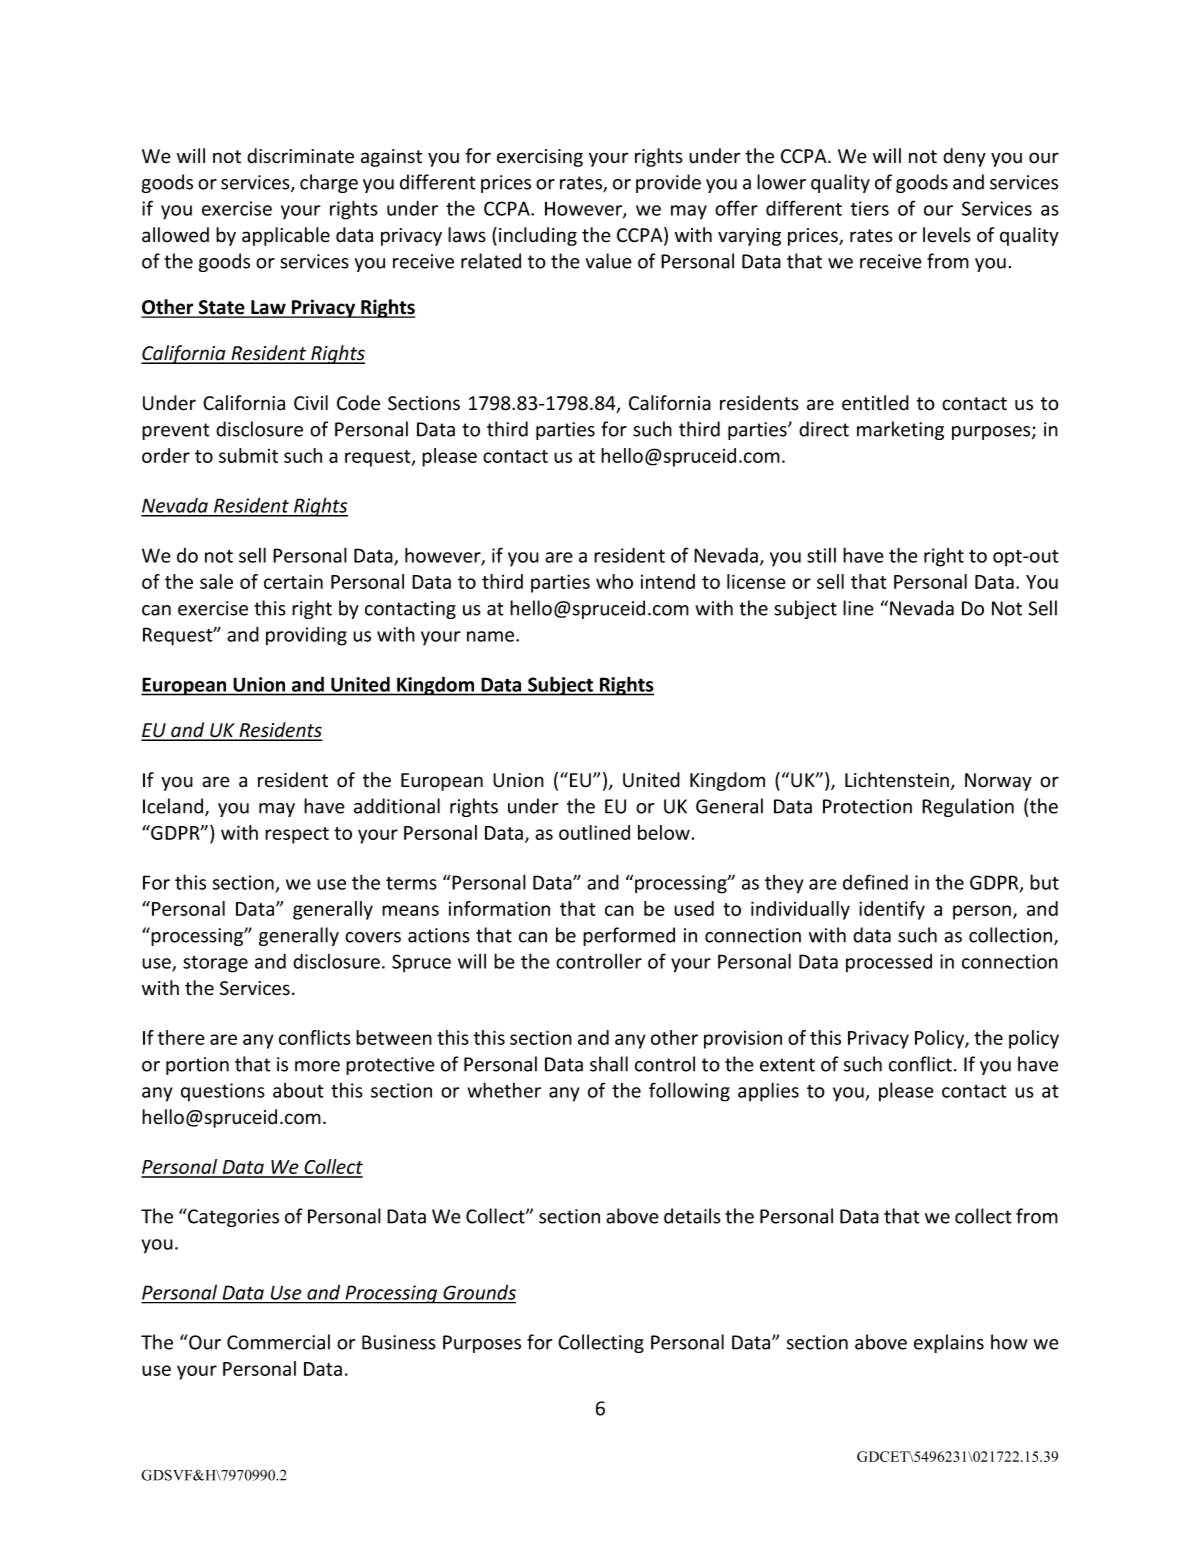  I want to click on details, so click(692, 1216).
